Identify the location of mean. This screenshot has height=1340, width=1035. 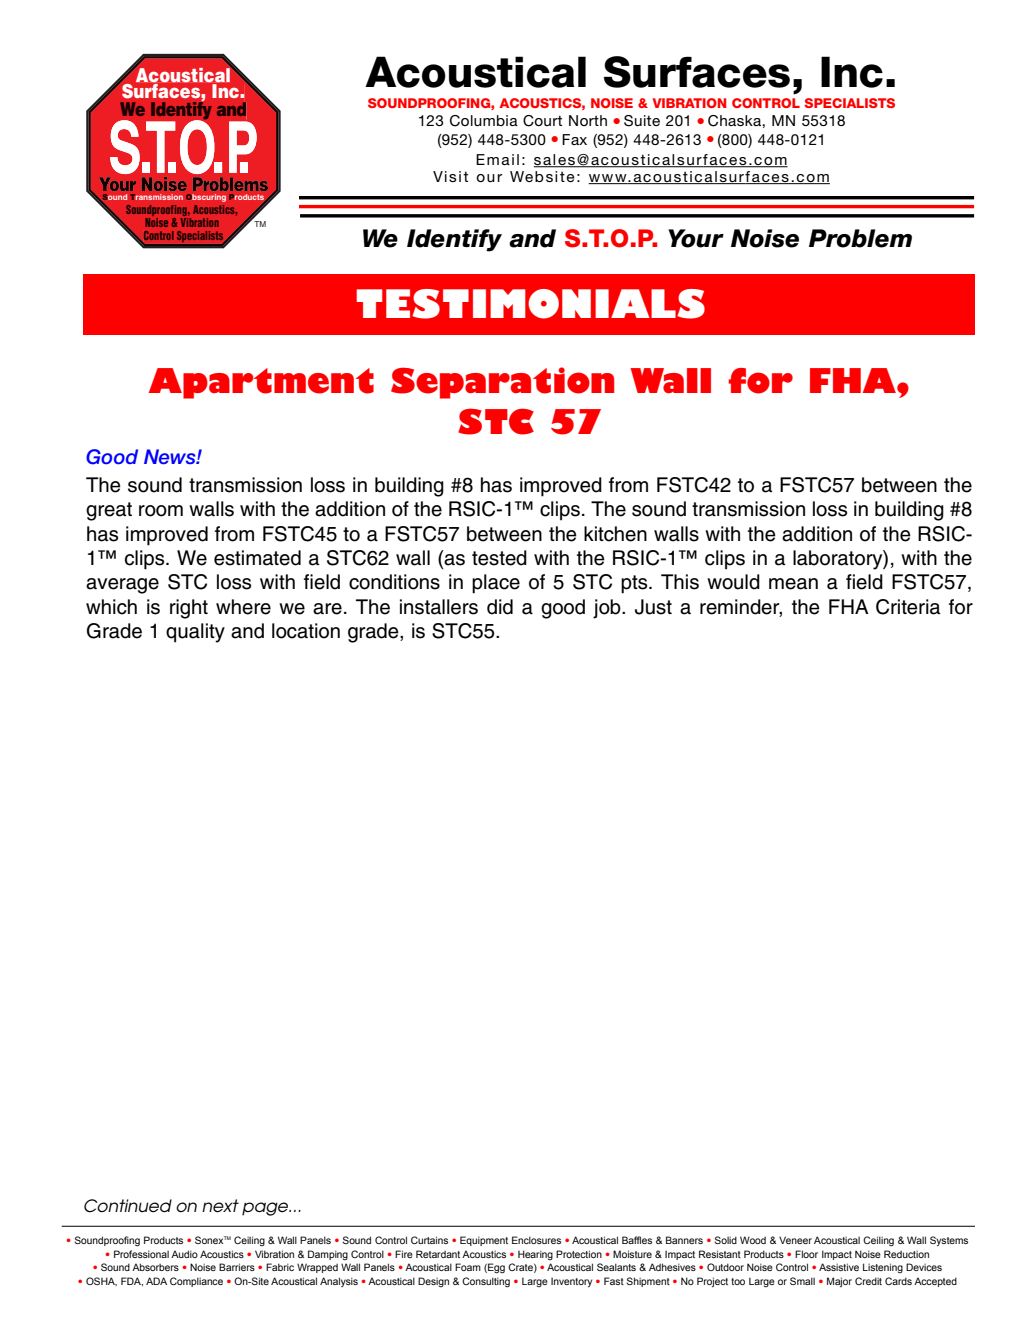
(793, 584).
